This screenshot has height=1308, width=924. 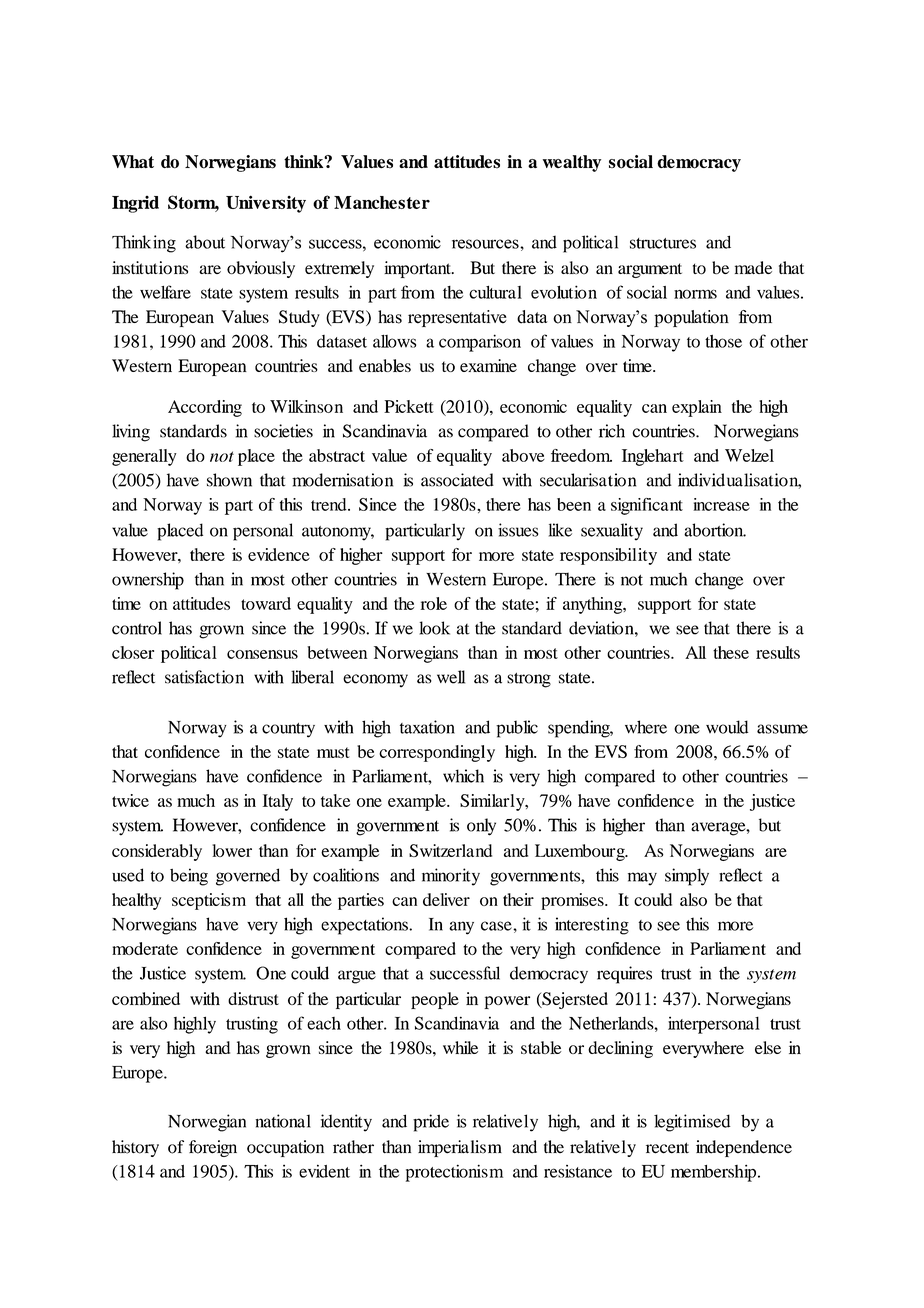 I want to click on structures, so click(x=663, y=243).
